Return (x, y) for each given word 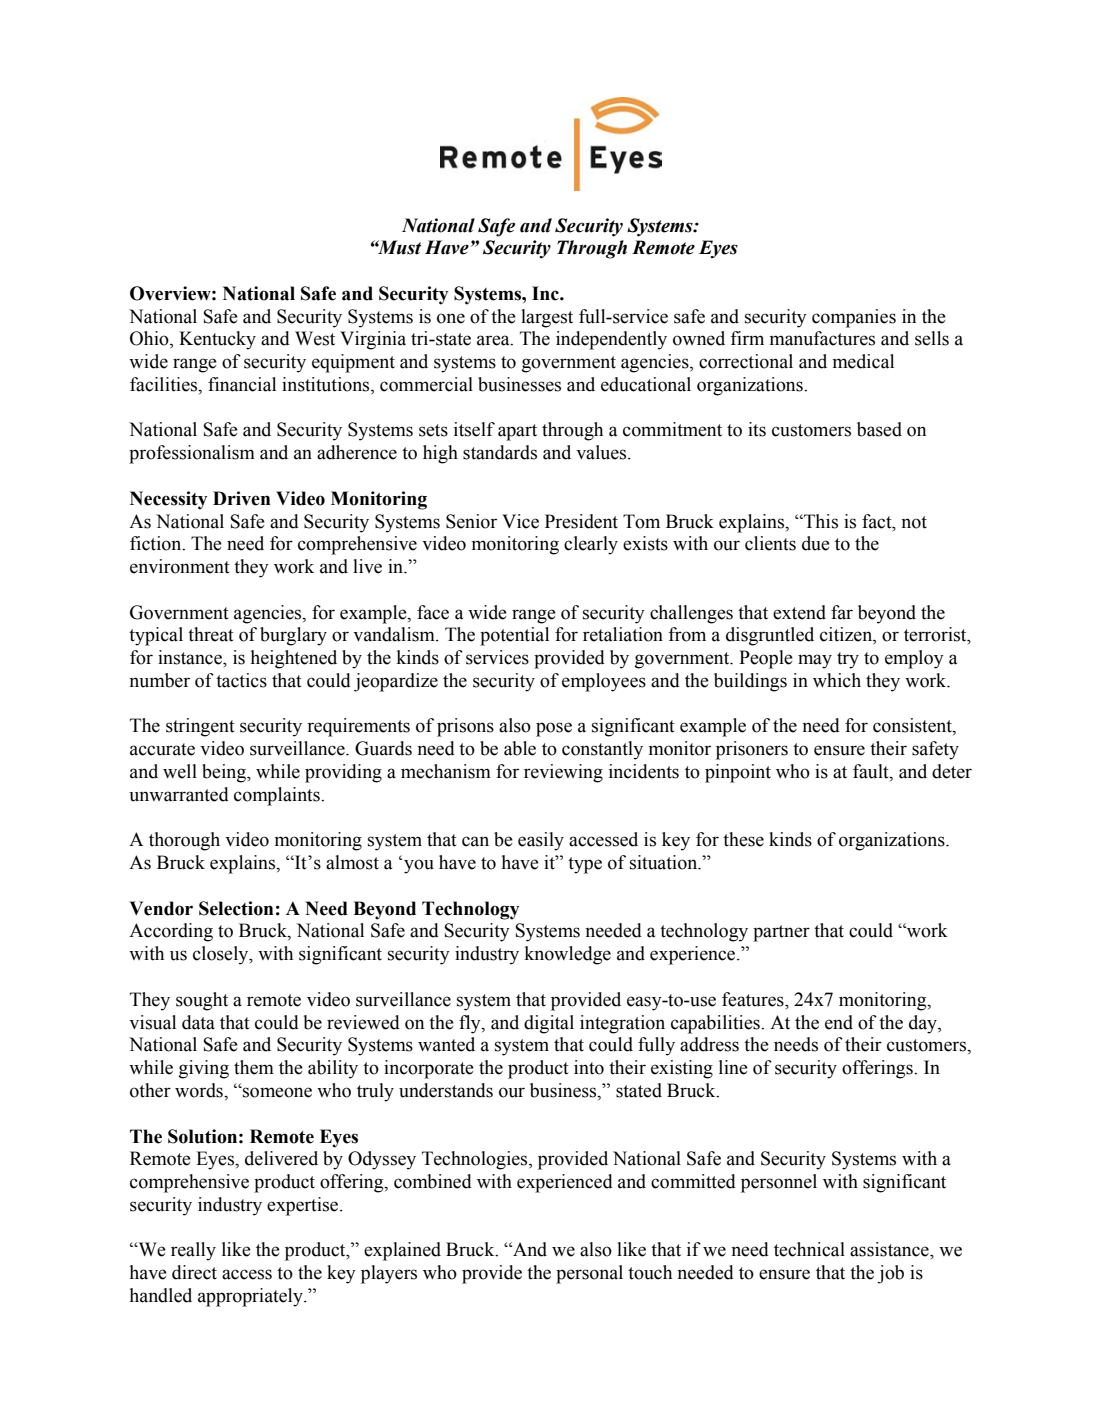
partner (781, 933)
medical (863, 361)
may (815, 661)
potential (514, 636)
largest (547, 318)
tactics (241, 680)
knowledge (568, 955)
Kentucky (217, 340)
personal (589, 1274)
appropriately (251, 1297)
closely (222, 955)
